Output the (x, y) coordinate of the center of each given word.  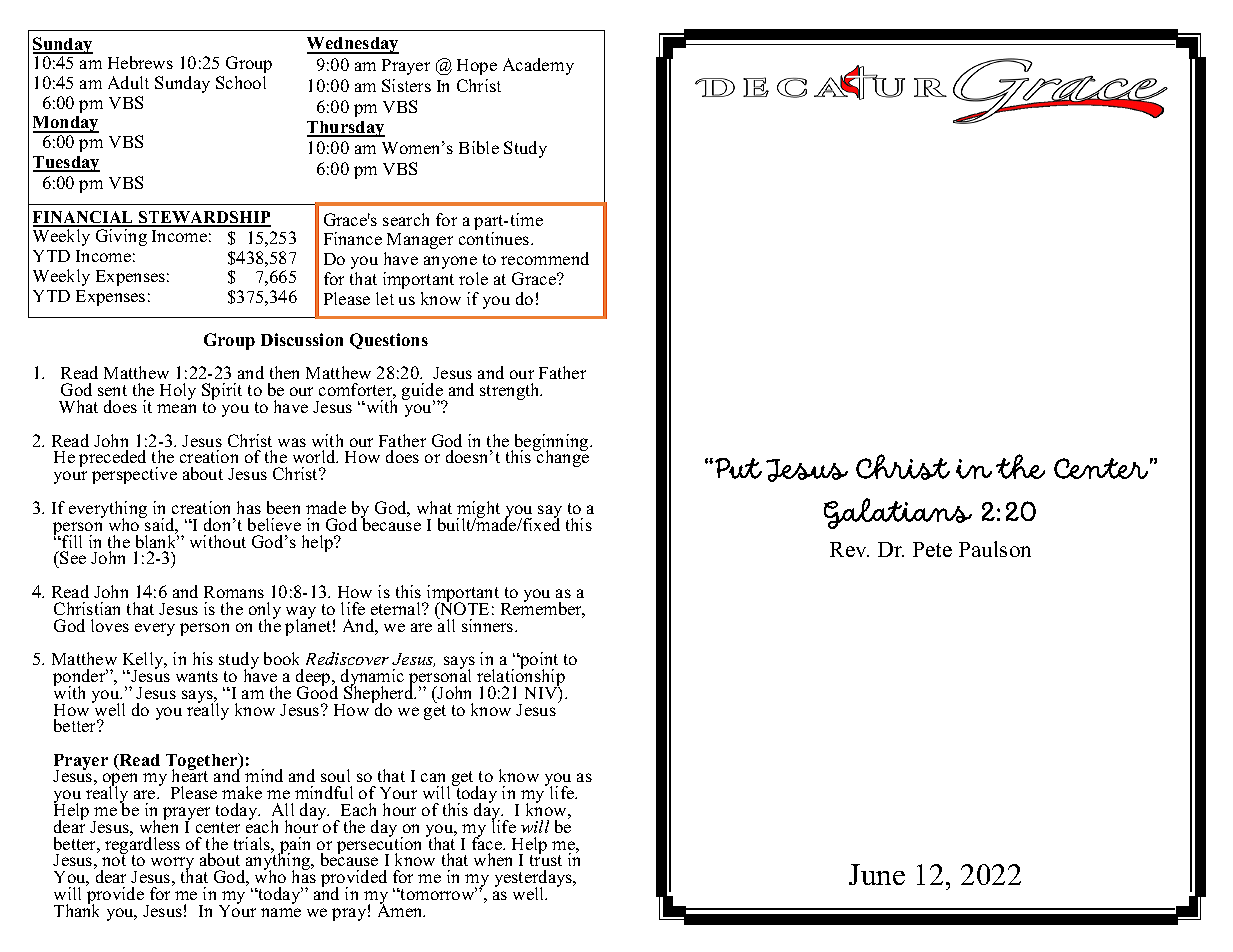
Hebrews (140, 62)
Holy (178, 391)
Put (738, 468)
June (877, 874)
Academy (538, 66)
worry (172, 865)
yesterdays (535, 880)
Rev (849, 549)
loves (110, 625)
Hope (477, 67)
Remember (543, 609)
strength (511, 391)
